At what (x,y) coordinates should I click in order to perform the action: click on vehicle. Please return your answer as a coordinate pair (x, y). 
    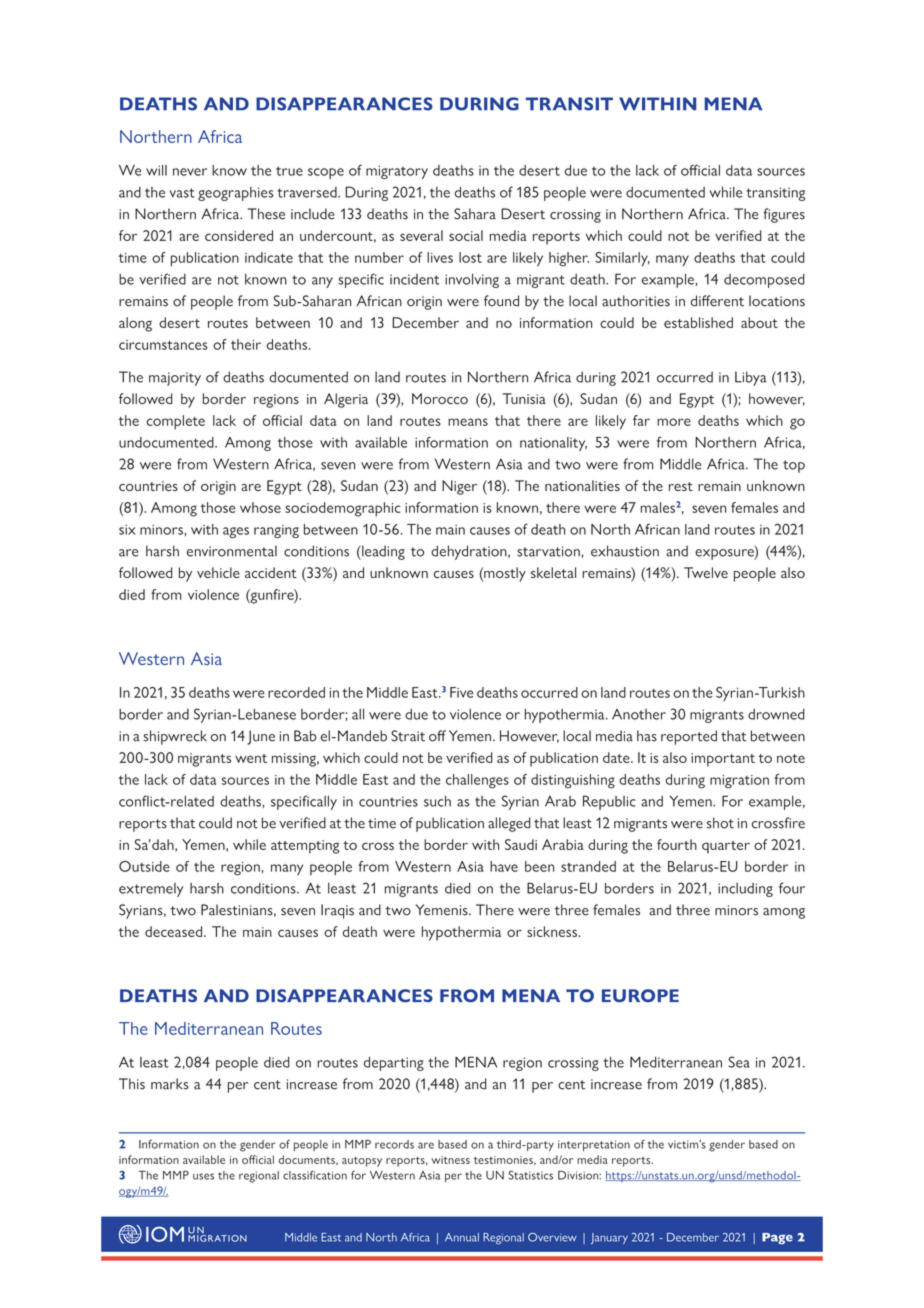
    Looking at the image, I should click on (218, 572).
